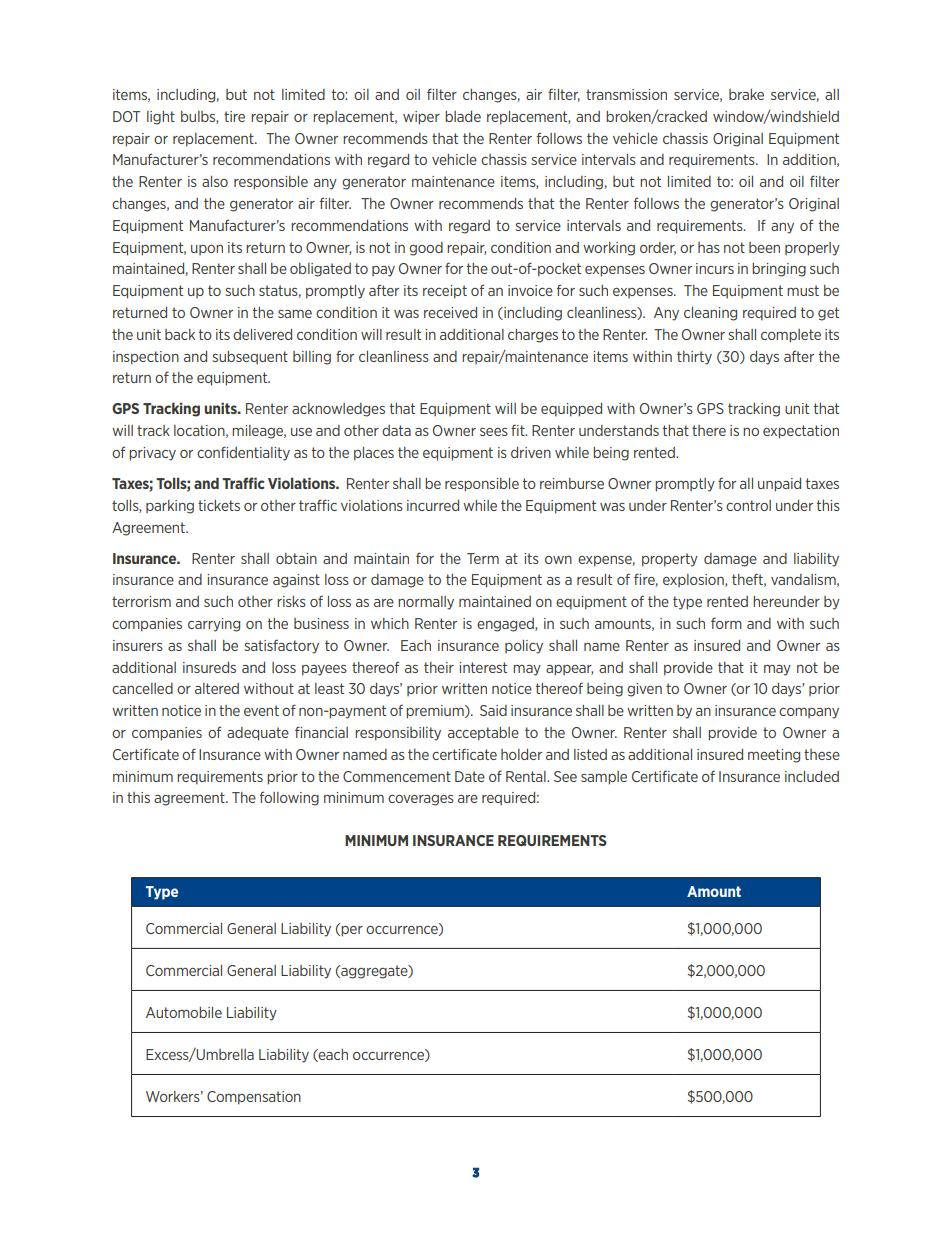  What do you see at coordinates (726, 623) in the screenshot?
I see `form` at bounding box center [726, 623].
